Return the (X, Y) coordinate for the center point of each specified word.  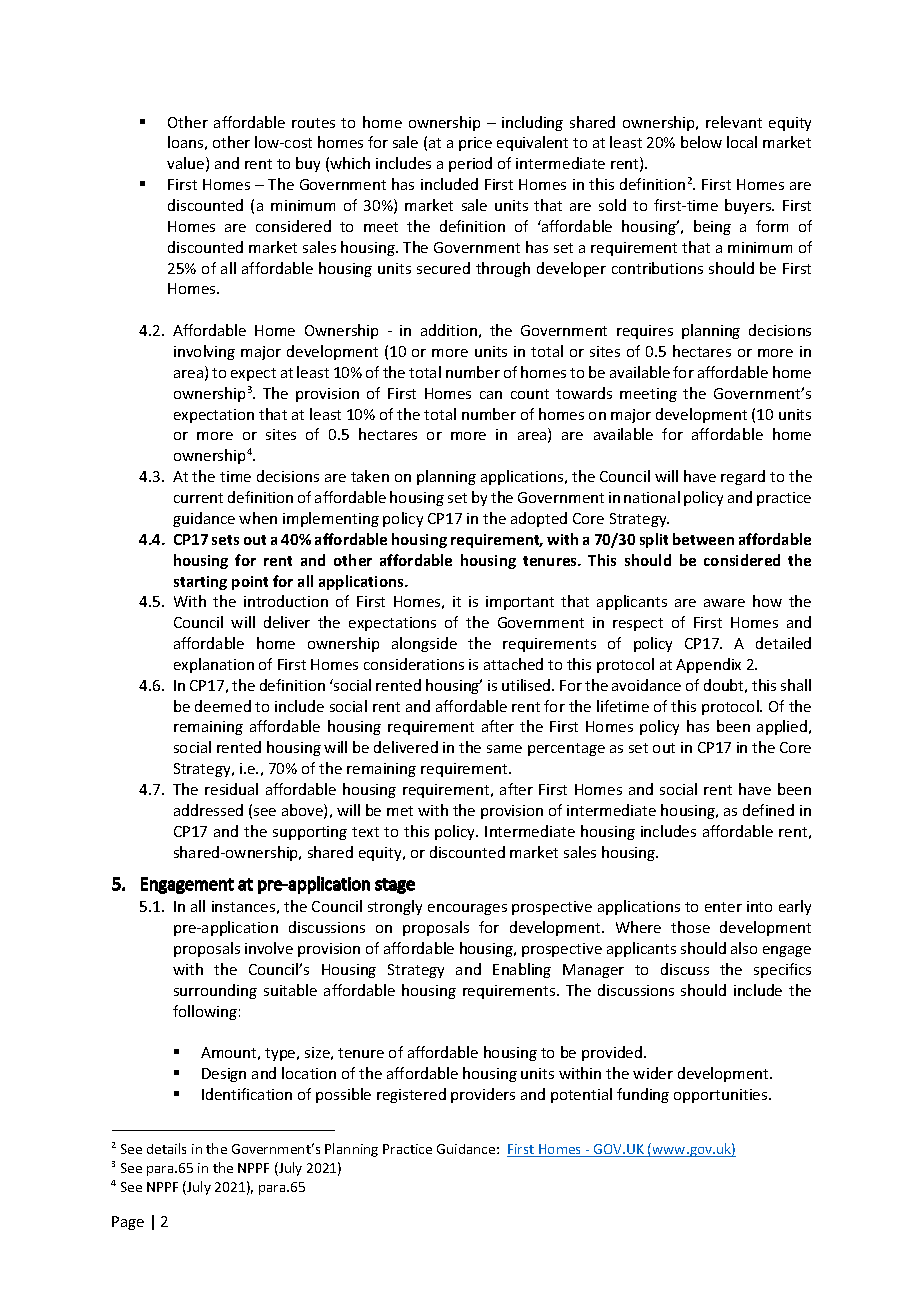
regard (743, 477)
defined (768, 810)
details (166, 1148)
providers (483, 1095)
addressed (208, 810)
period (470, 164)
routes (313, 123)
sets (225, 540)
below (701, 142)
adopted (539, 519)
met (400, 811)
